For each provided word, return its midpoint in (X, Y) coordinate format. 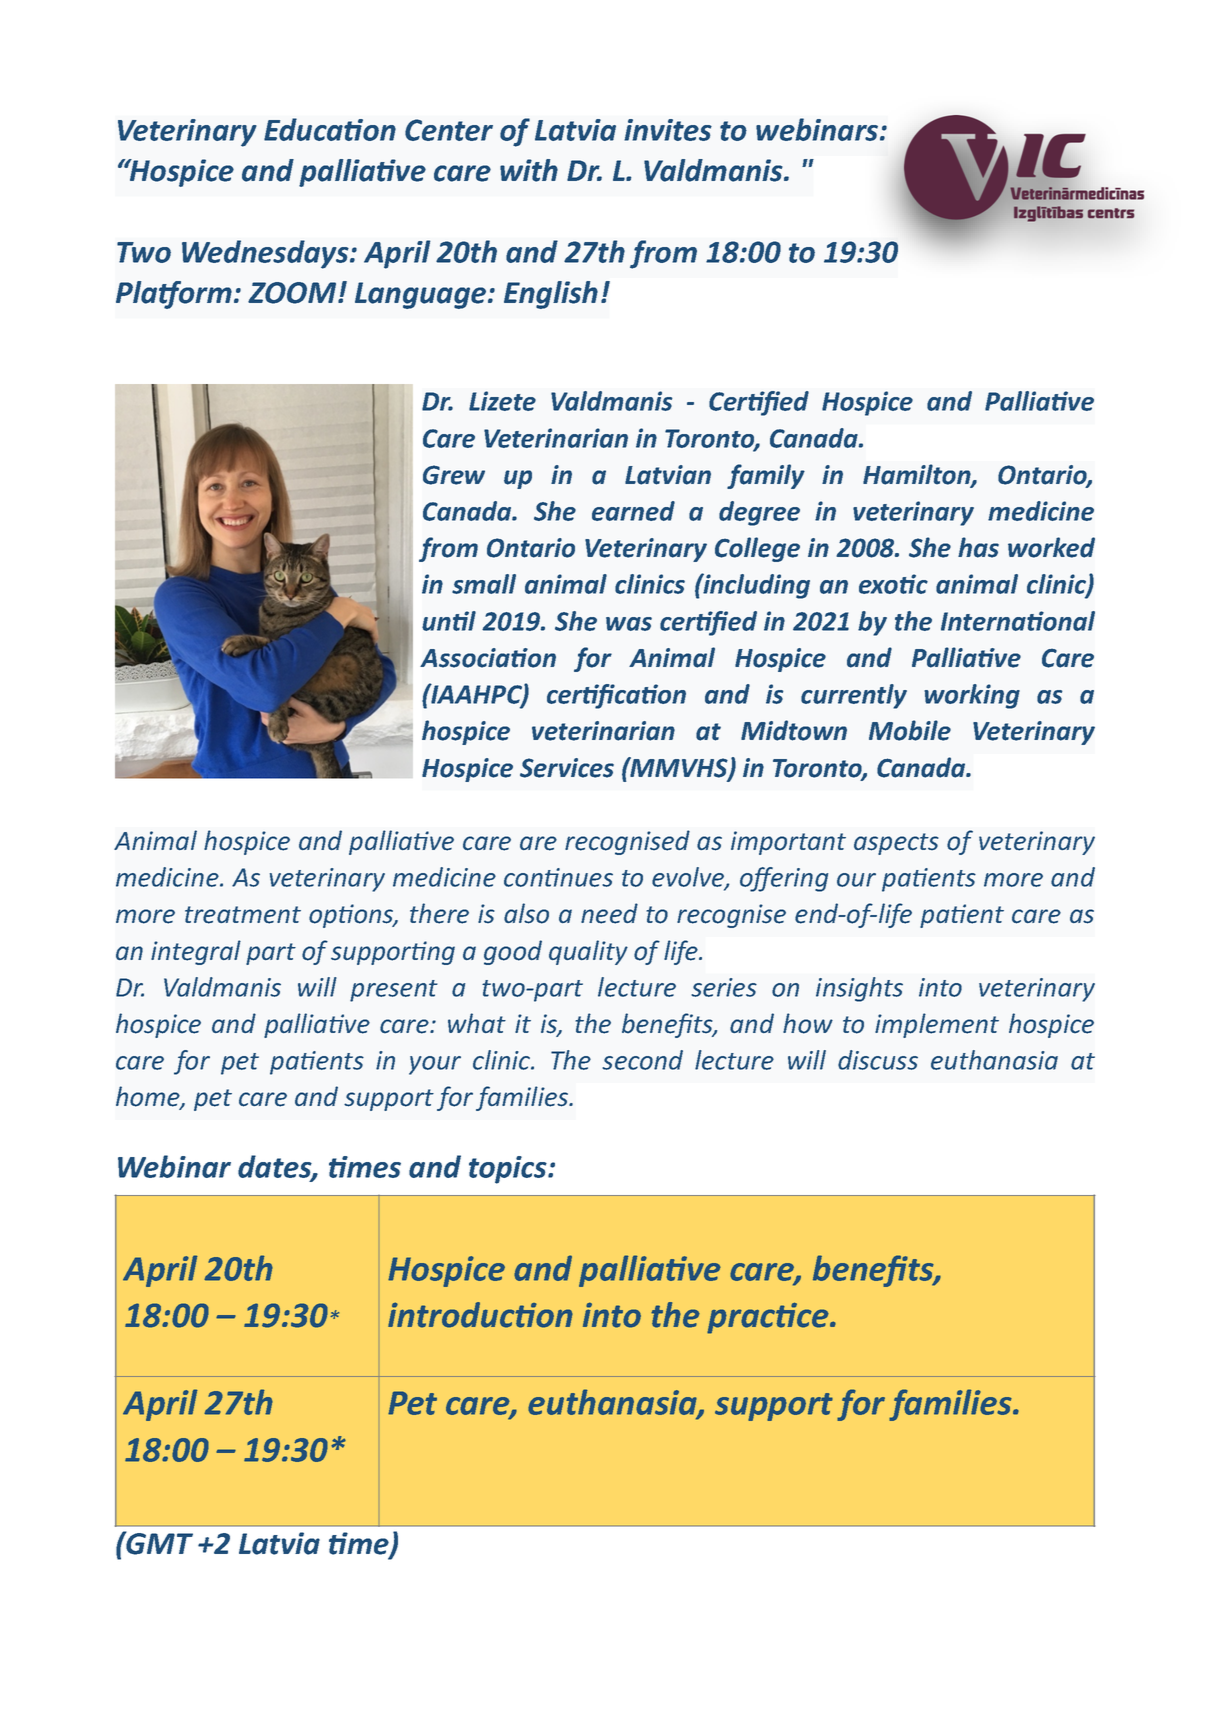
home (149, 1097)
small (484, 584)
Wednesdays (266, 254)
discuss (878, 1060)
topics (509, 1170)
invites (668, 130)
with (529, 170)
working (972, 696)
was (629, 624)
